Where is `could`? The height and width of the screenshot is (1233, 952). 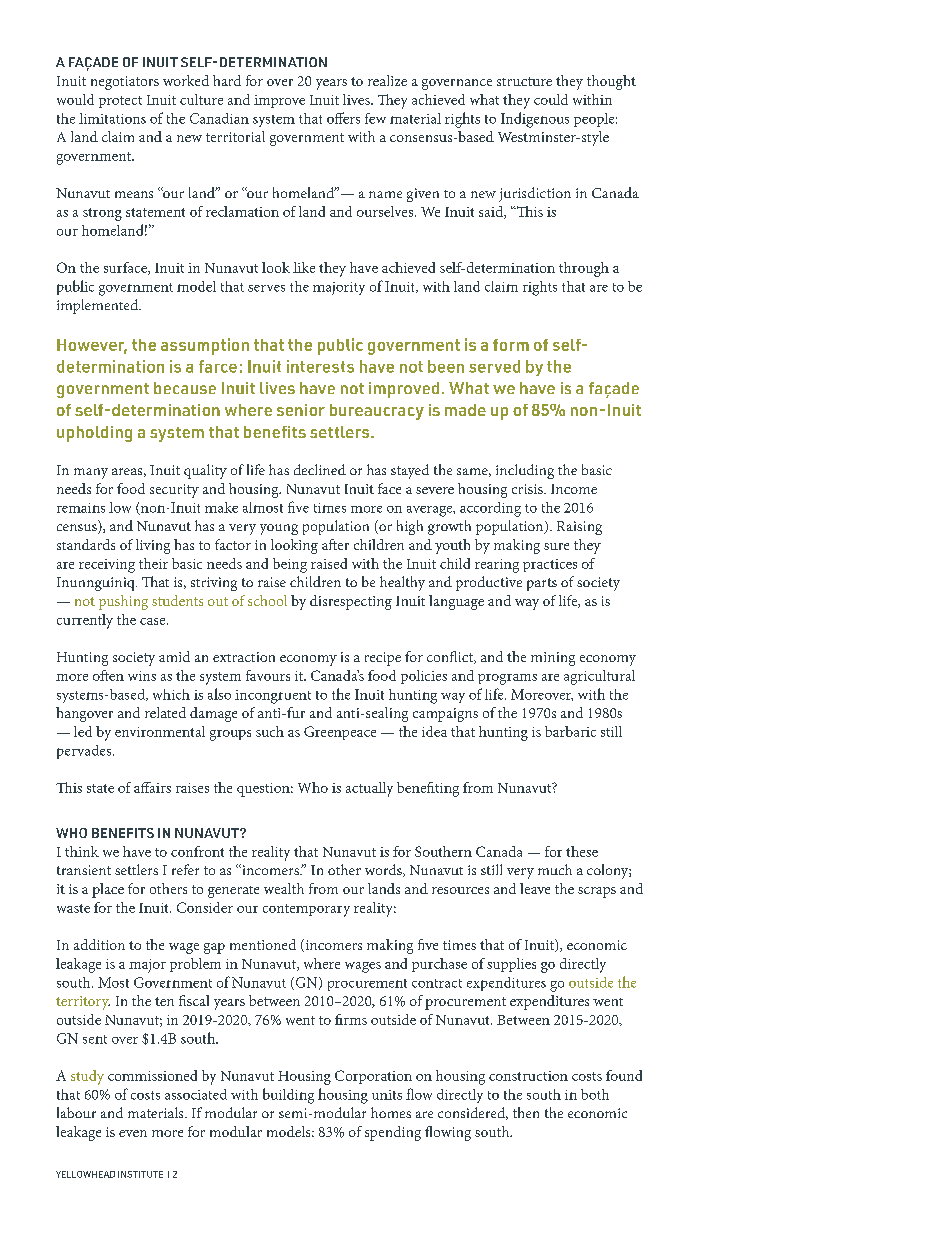
could is located at coordinates (551, 99).
